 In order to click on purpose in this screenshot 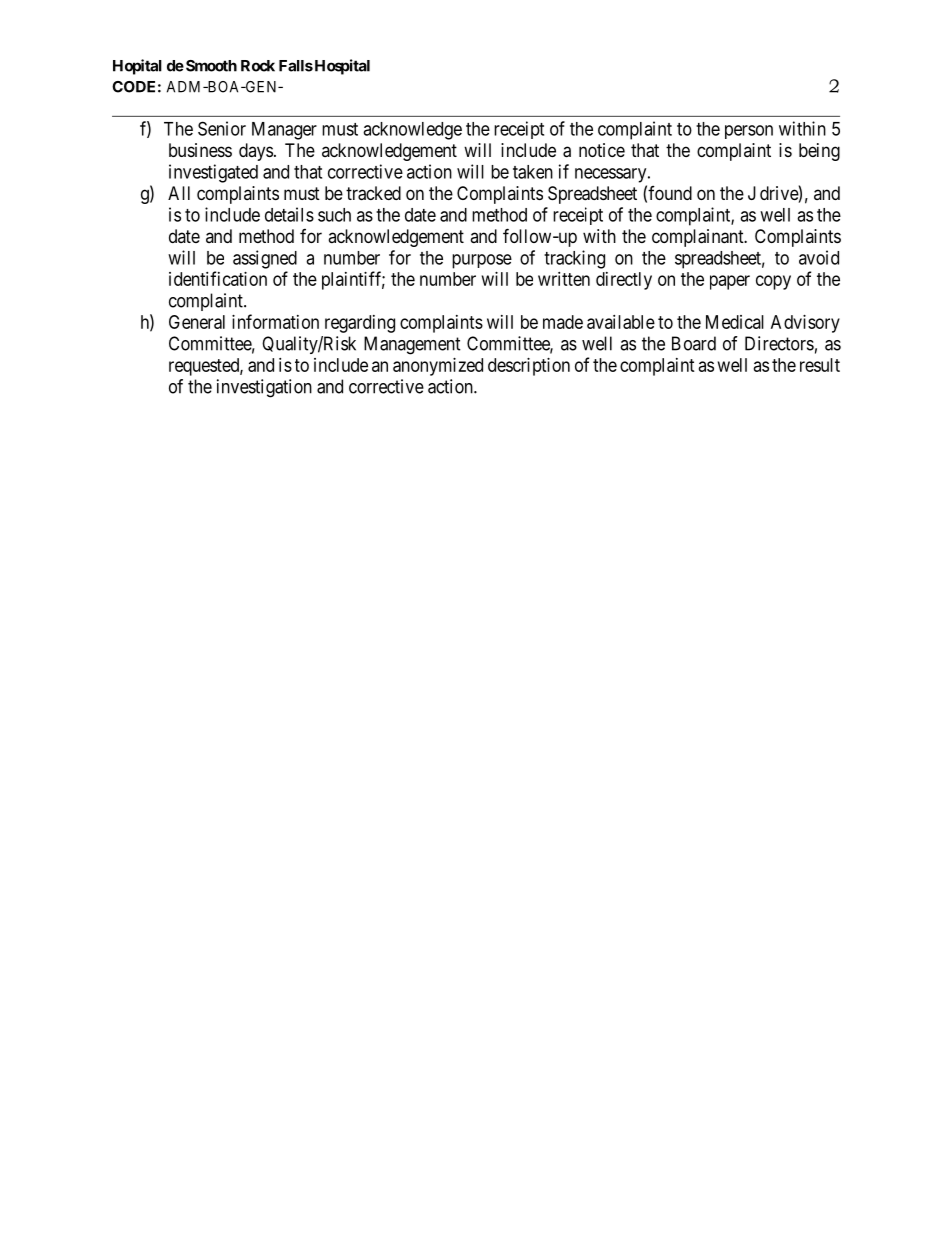, I will do `click(482, 261)`.
